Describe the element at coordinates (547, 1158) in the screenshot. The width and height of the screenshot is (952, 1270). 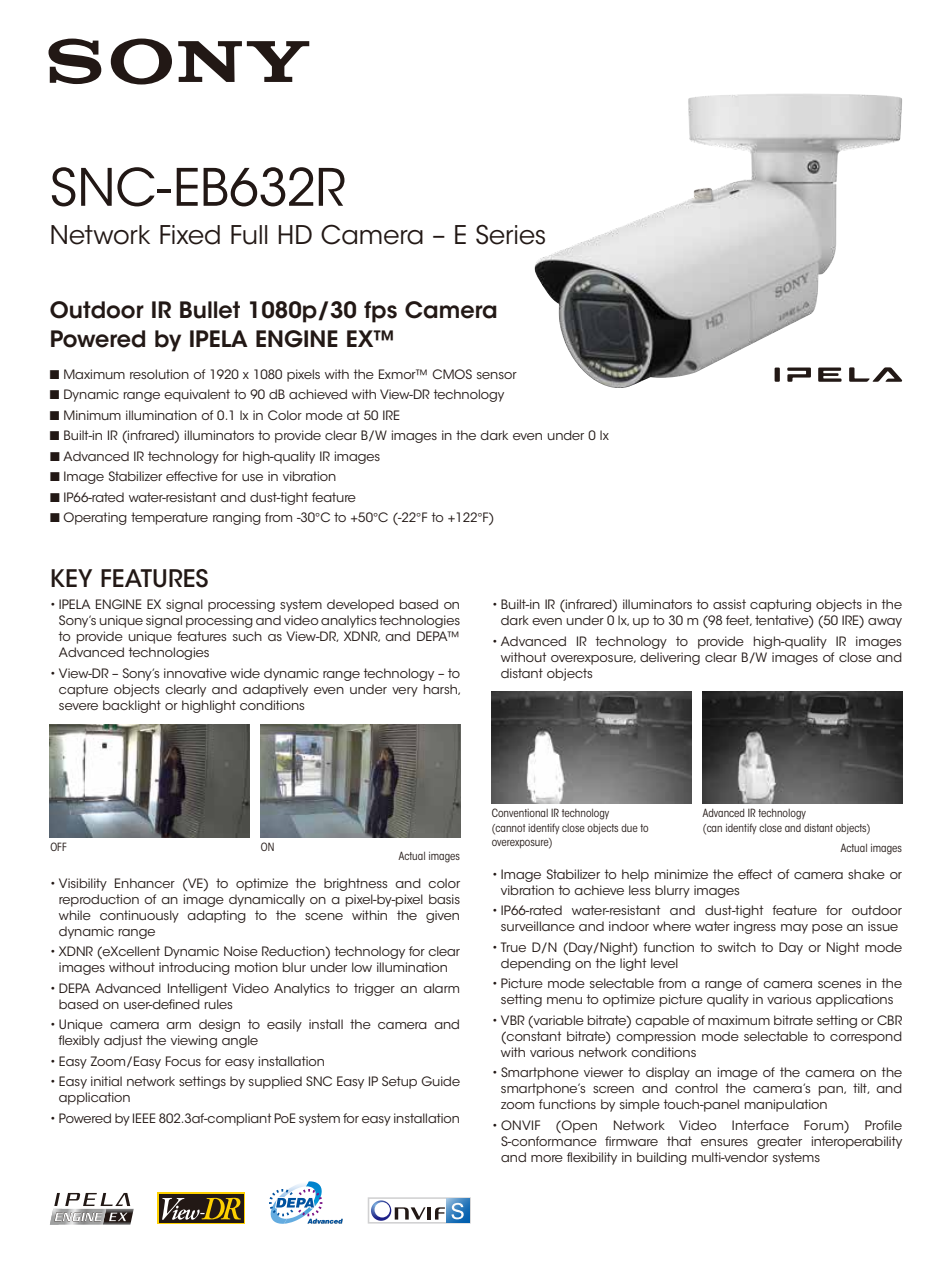
I see `more` at that location.
